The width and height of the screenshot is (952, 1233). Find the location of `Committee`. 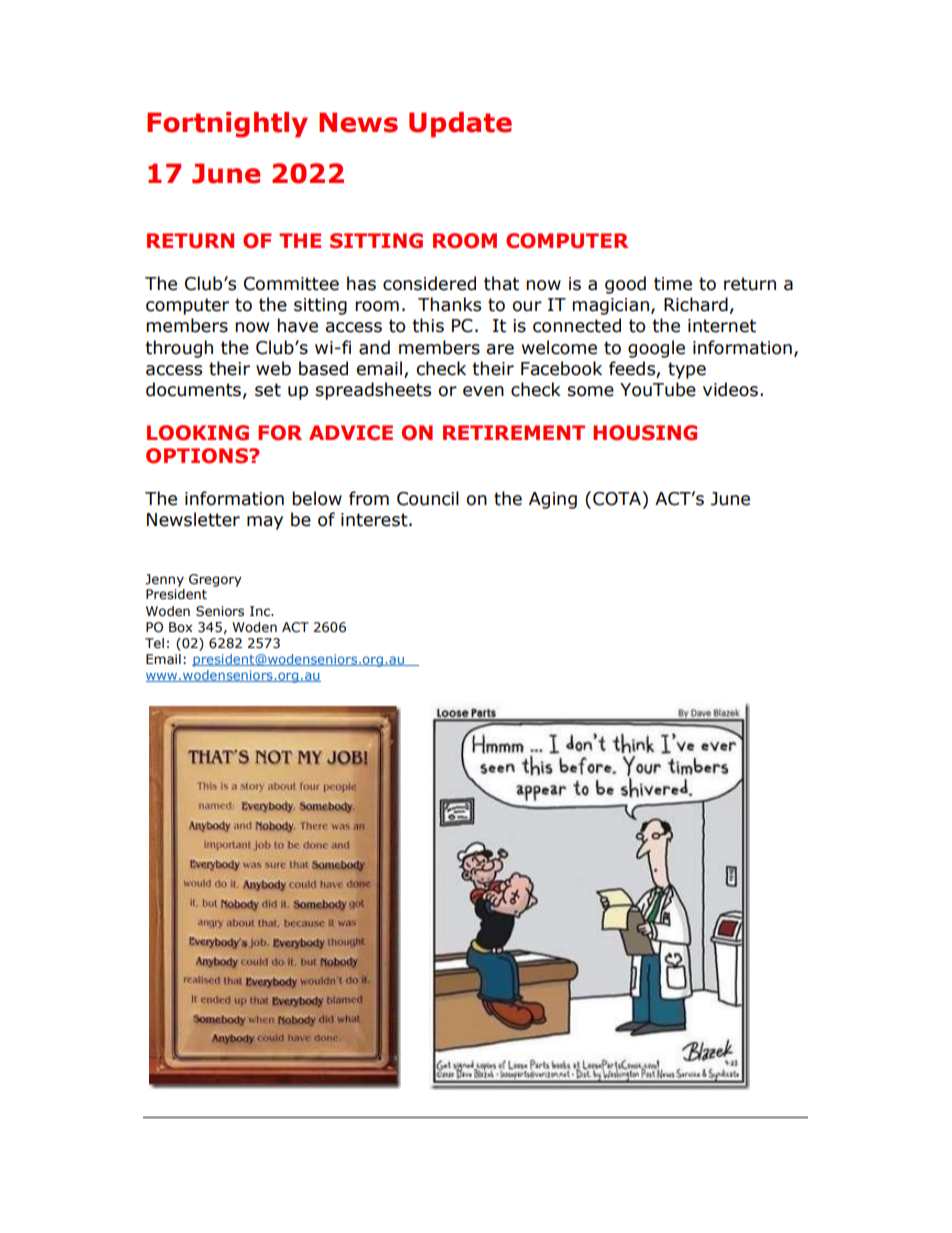

Committee is located at coordinates (291, 284).
